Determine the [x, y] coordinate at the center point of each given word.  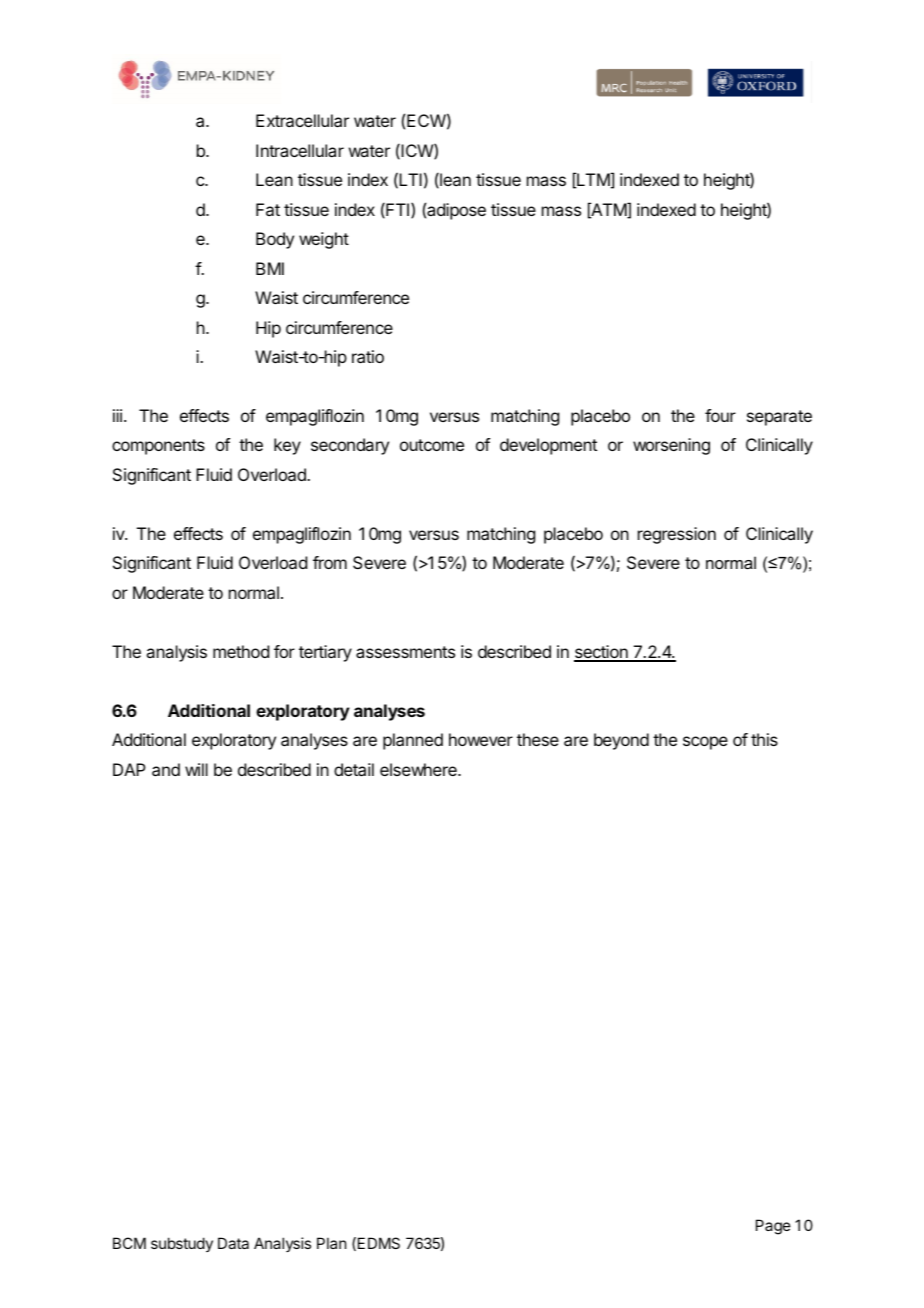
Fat [268, 209]
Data [233, 1243]
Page [773, 1227]
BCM [129, 1243]
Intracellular [300, 150]
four [720, 415]
